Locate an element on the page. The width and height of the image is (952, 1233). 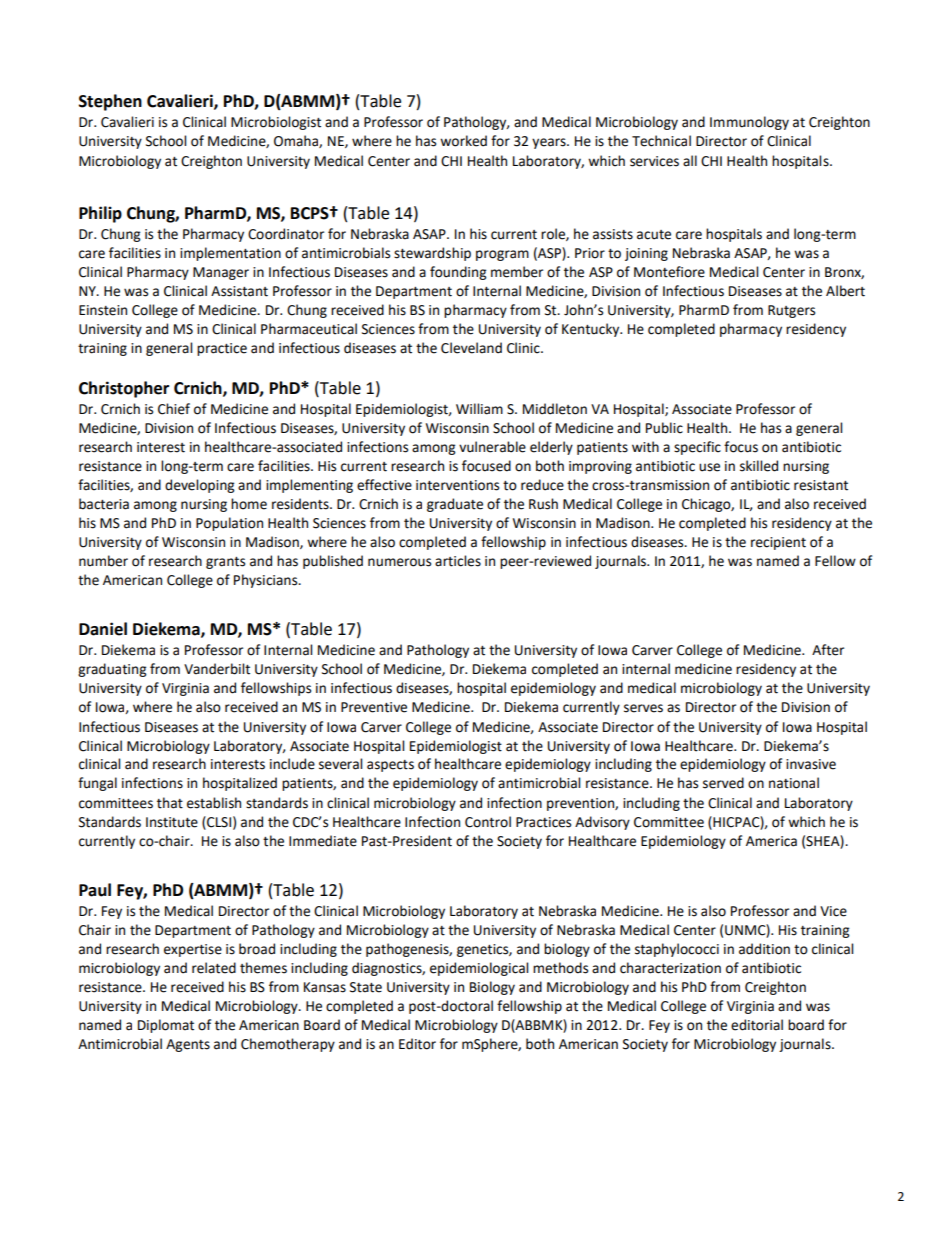
worked is located at coordinates (463, 141).
